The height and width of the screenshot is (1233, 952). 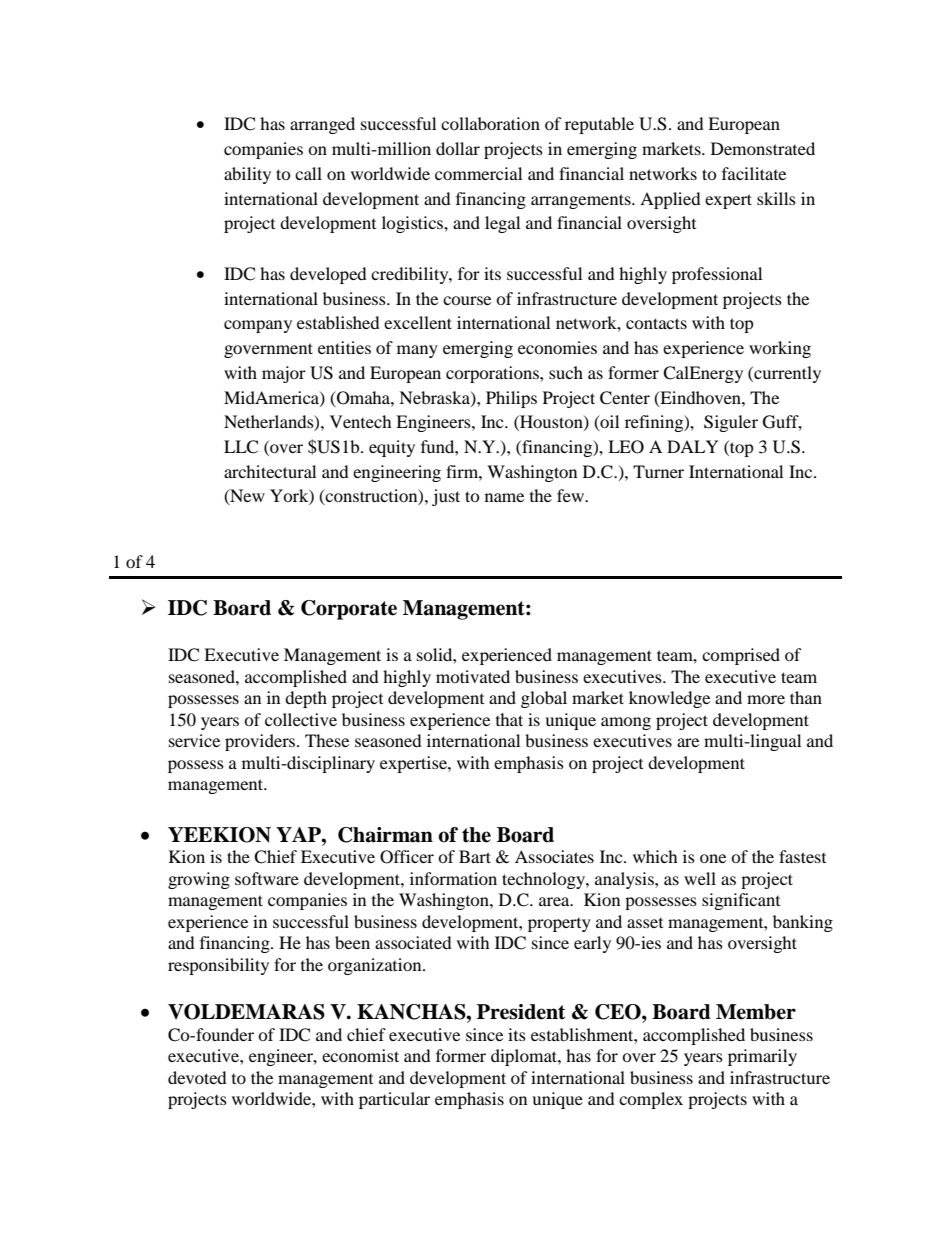 What do you see at coordinates (473, 676) in the screenshot?
I see `motivated` at bounding box center [473, 676].
